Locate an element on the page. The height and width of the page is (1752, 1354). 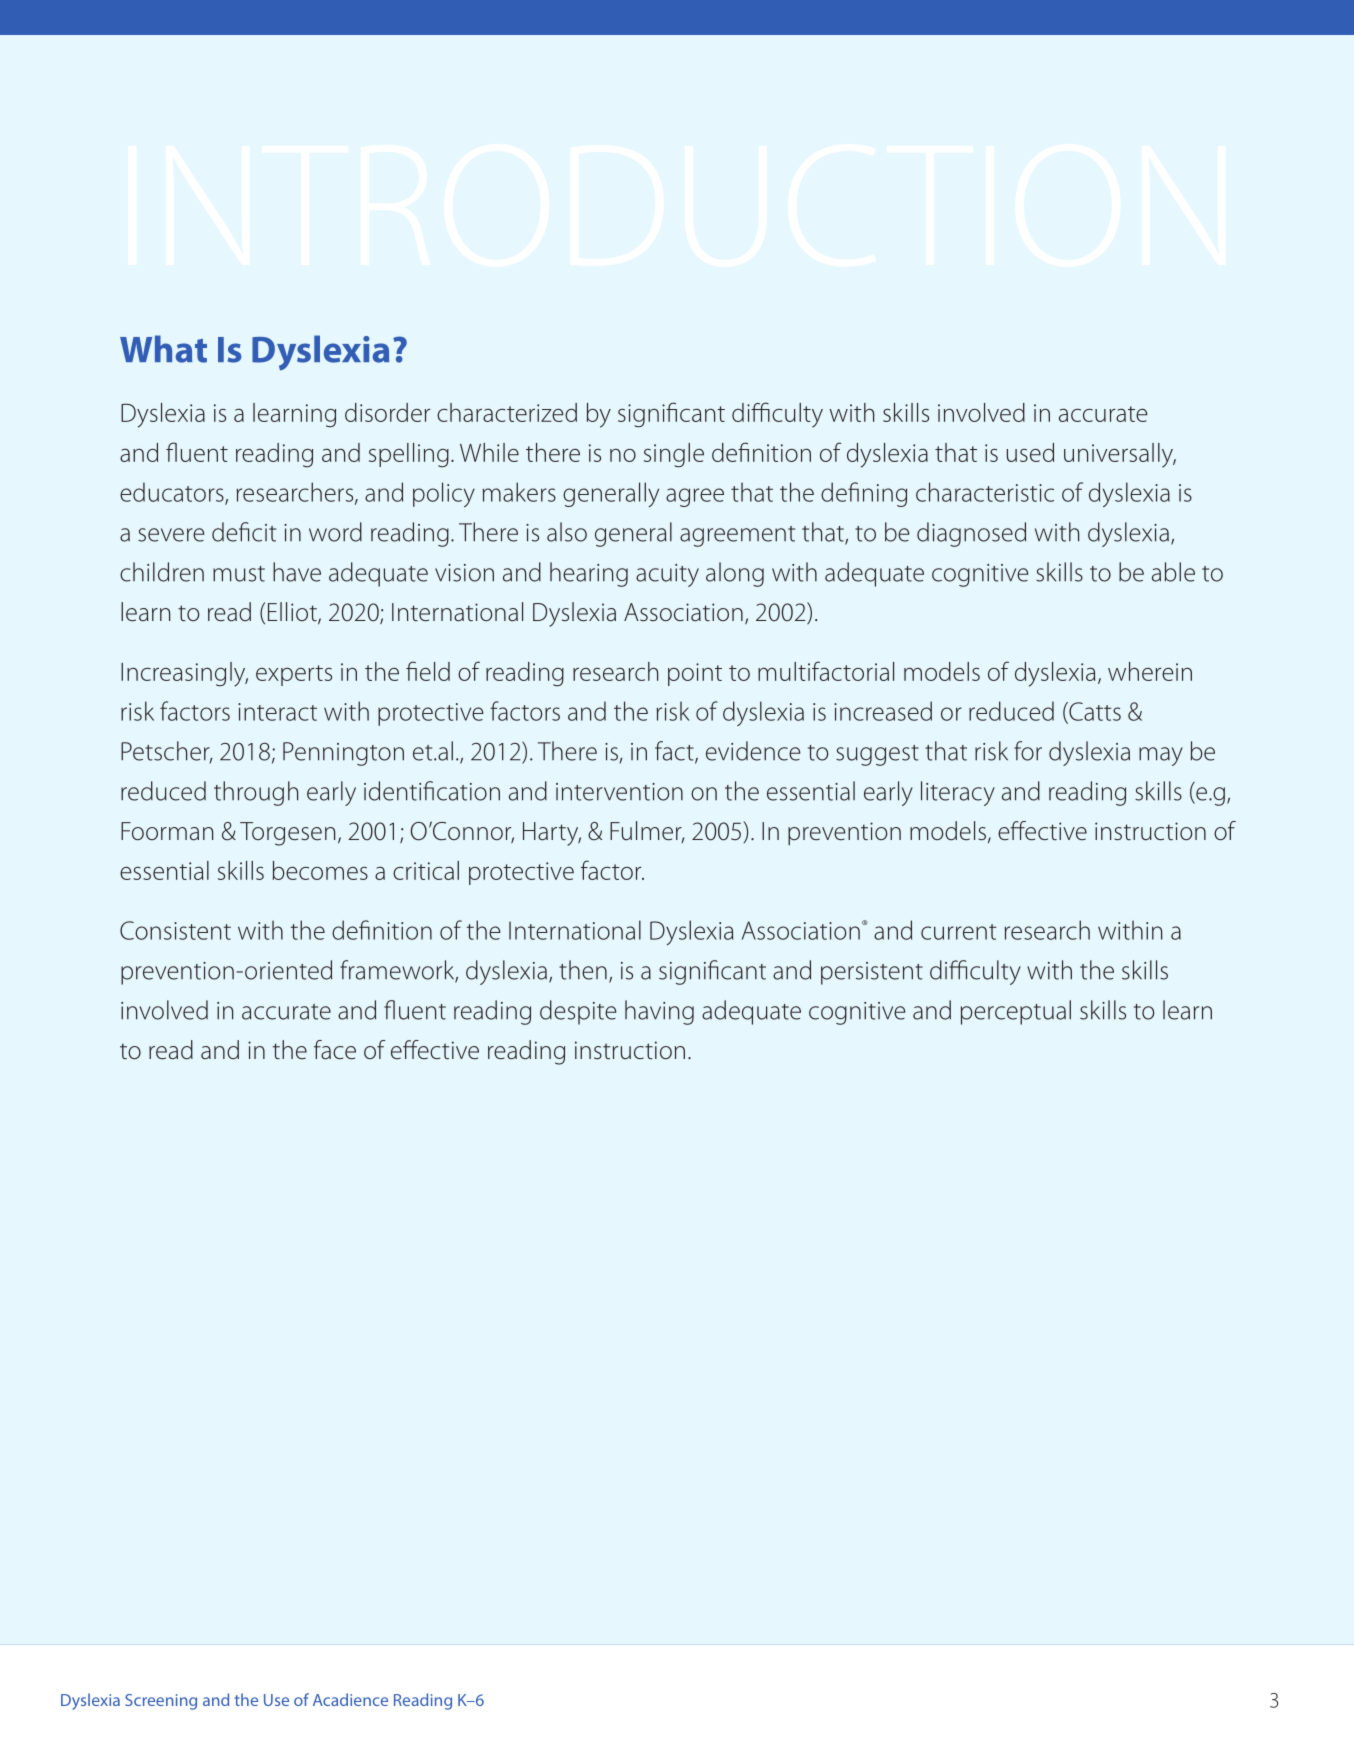
disorder is located at coordinates (387, 412).
